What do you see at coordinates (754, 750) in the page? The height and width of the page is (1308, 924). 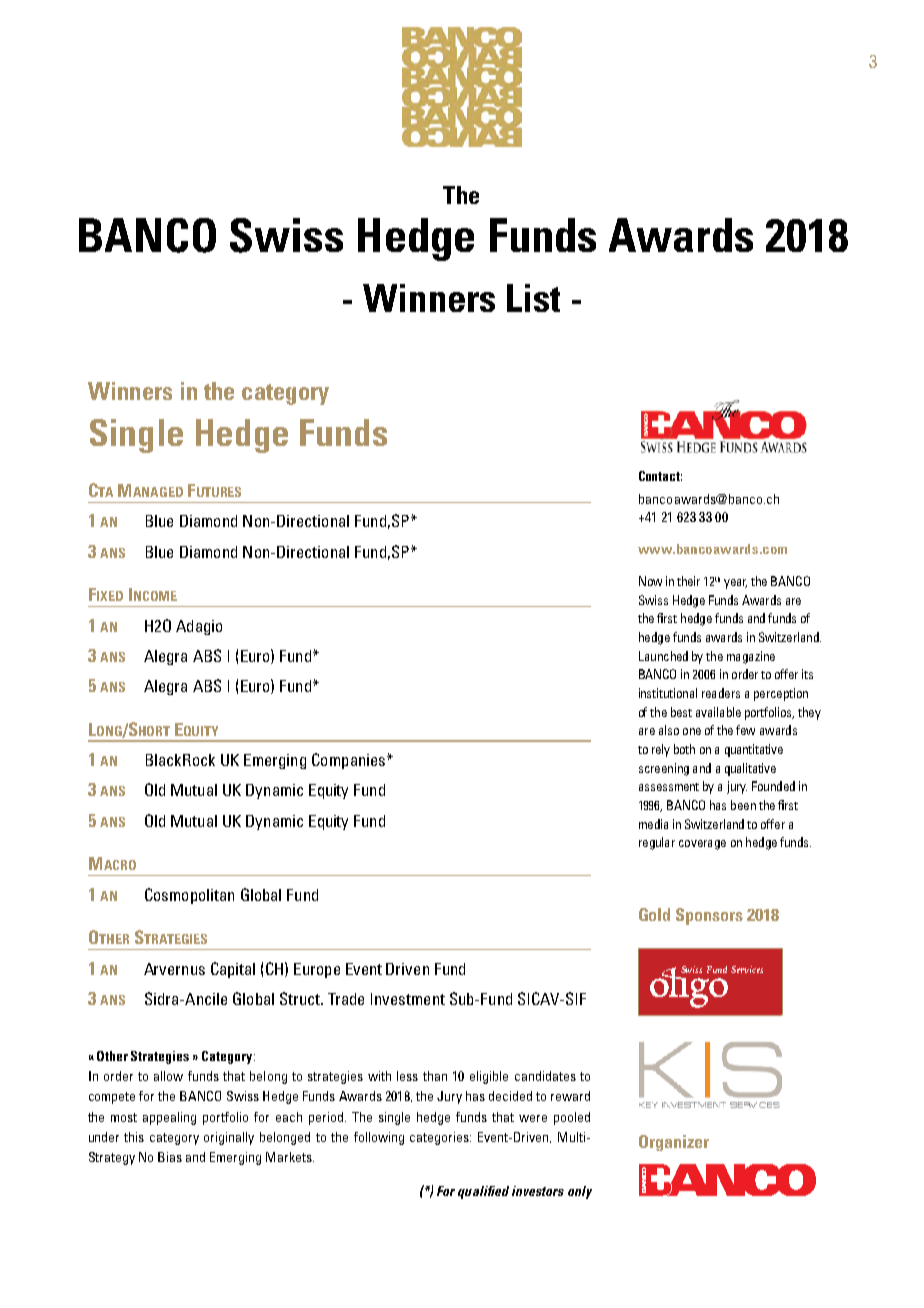 I see `quantitative` at bounding box center [754, 750].
